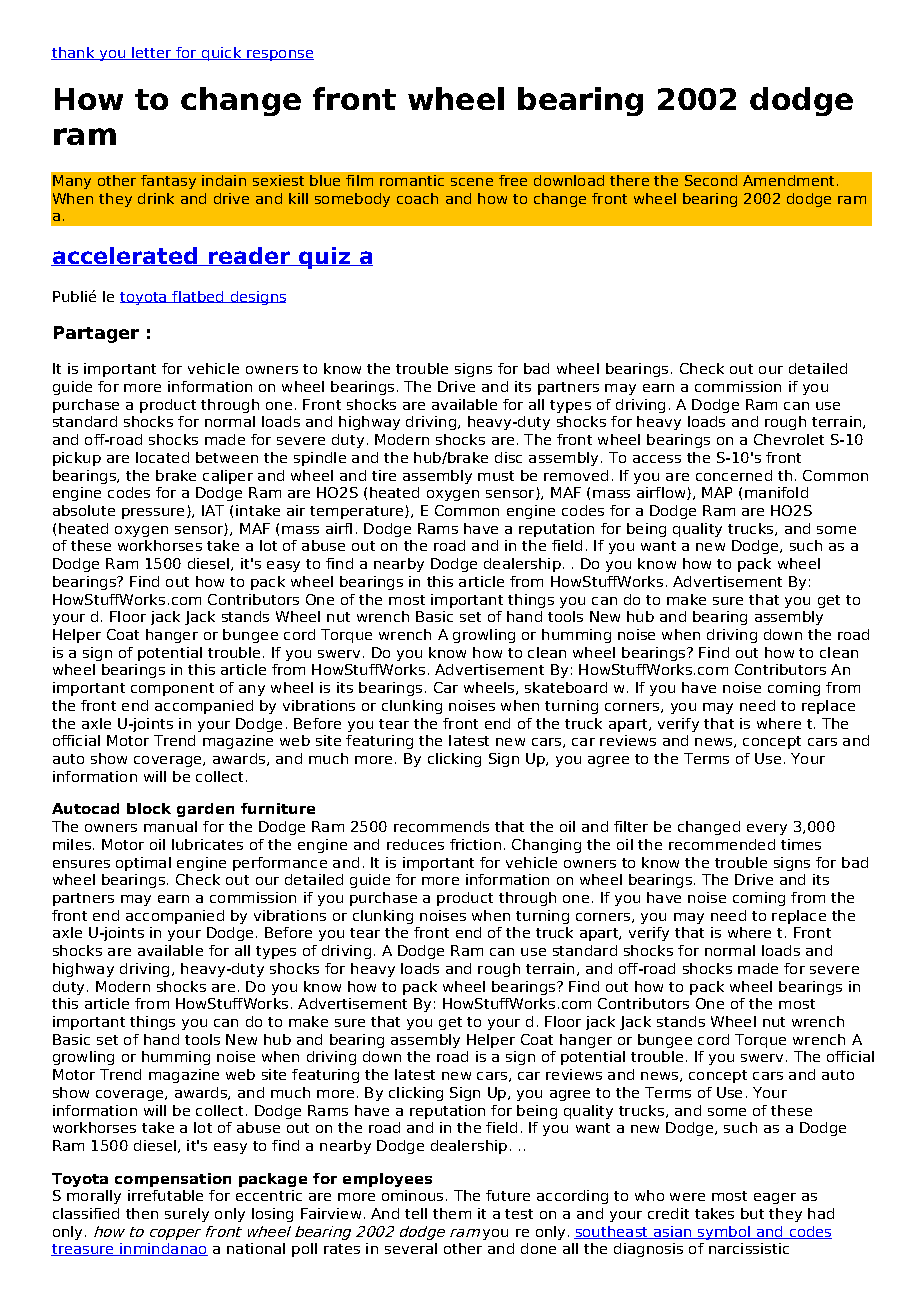 The width and height of the document is (924, 1308). What do you see at coordinates (142, 1213) in the document?
I see `then` at bounding box center [142, 1213].
